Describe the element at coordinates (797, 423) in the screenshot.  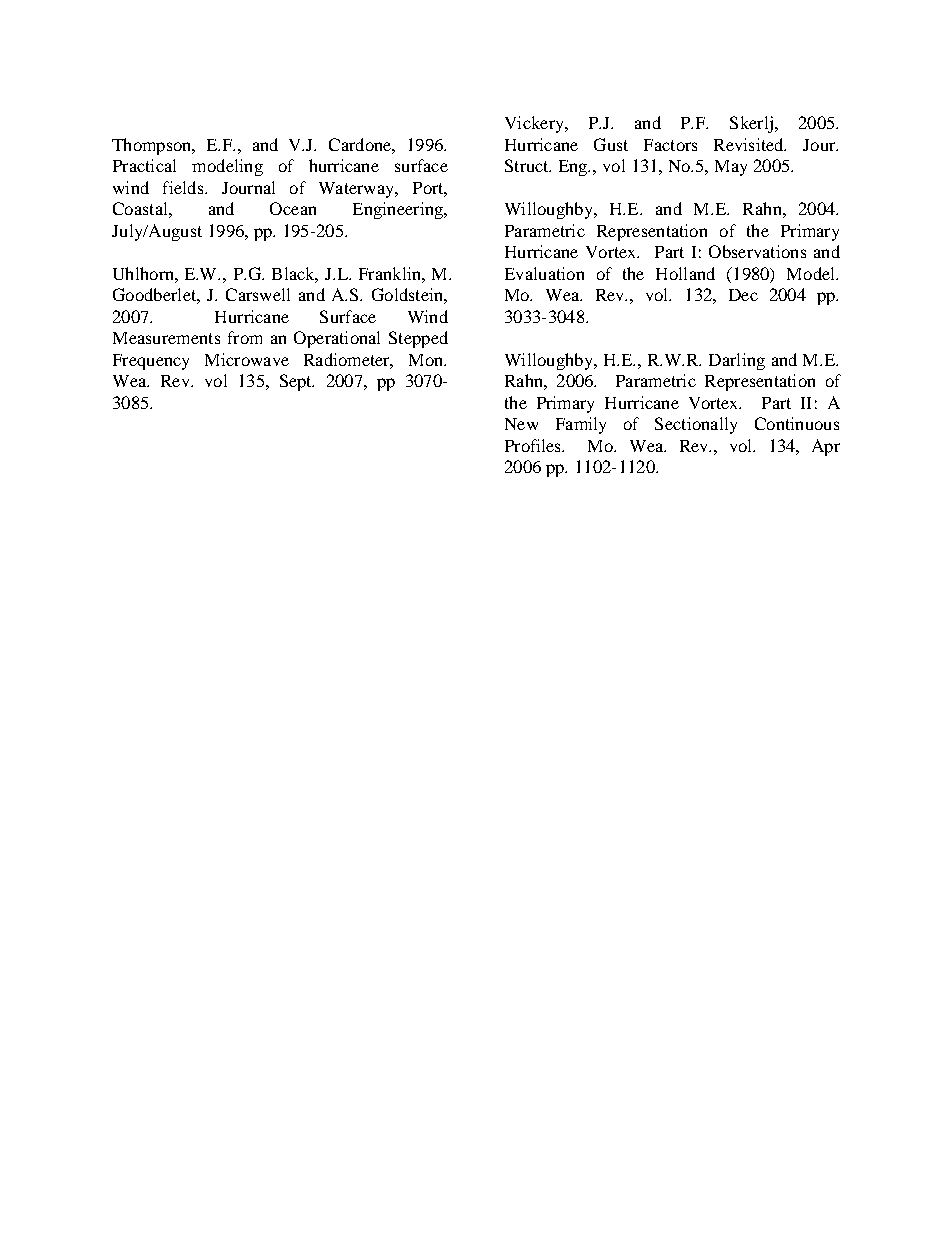
I see `Continuous` at that location.
